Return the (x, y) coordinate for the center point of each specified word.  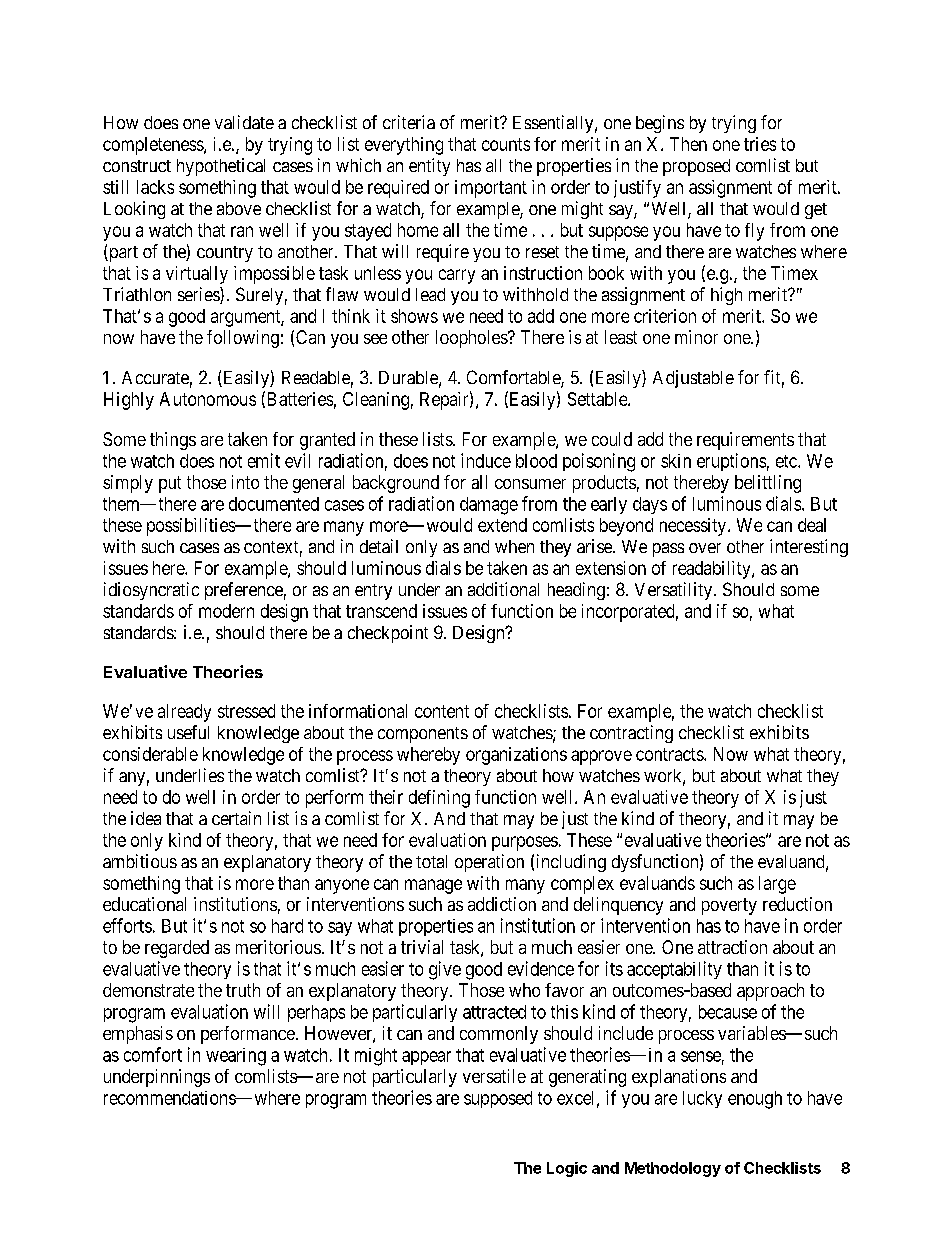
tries (760, 144)
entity (429, 167)
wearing (236, 1057)
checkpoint (388, 634)
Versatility (675, 591)
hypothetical (221, 167)
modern (226, 611)
